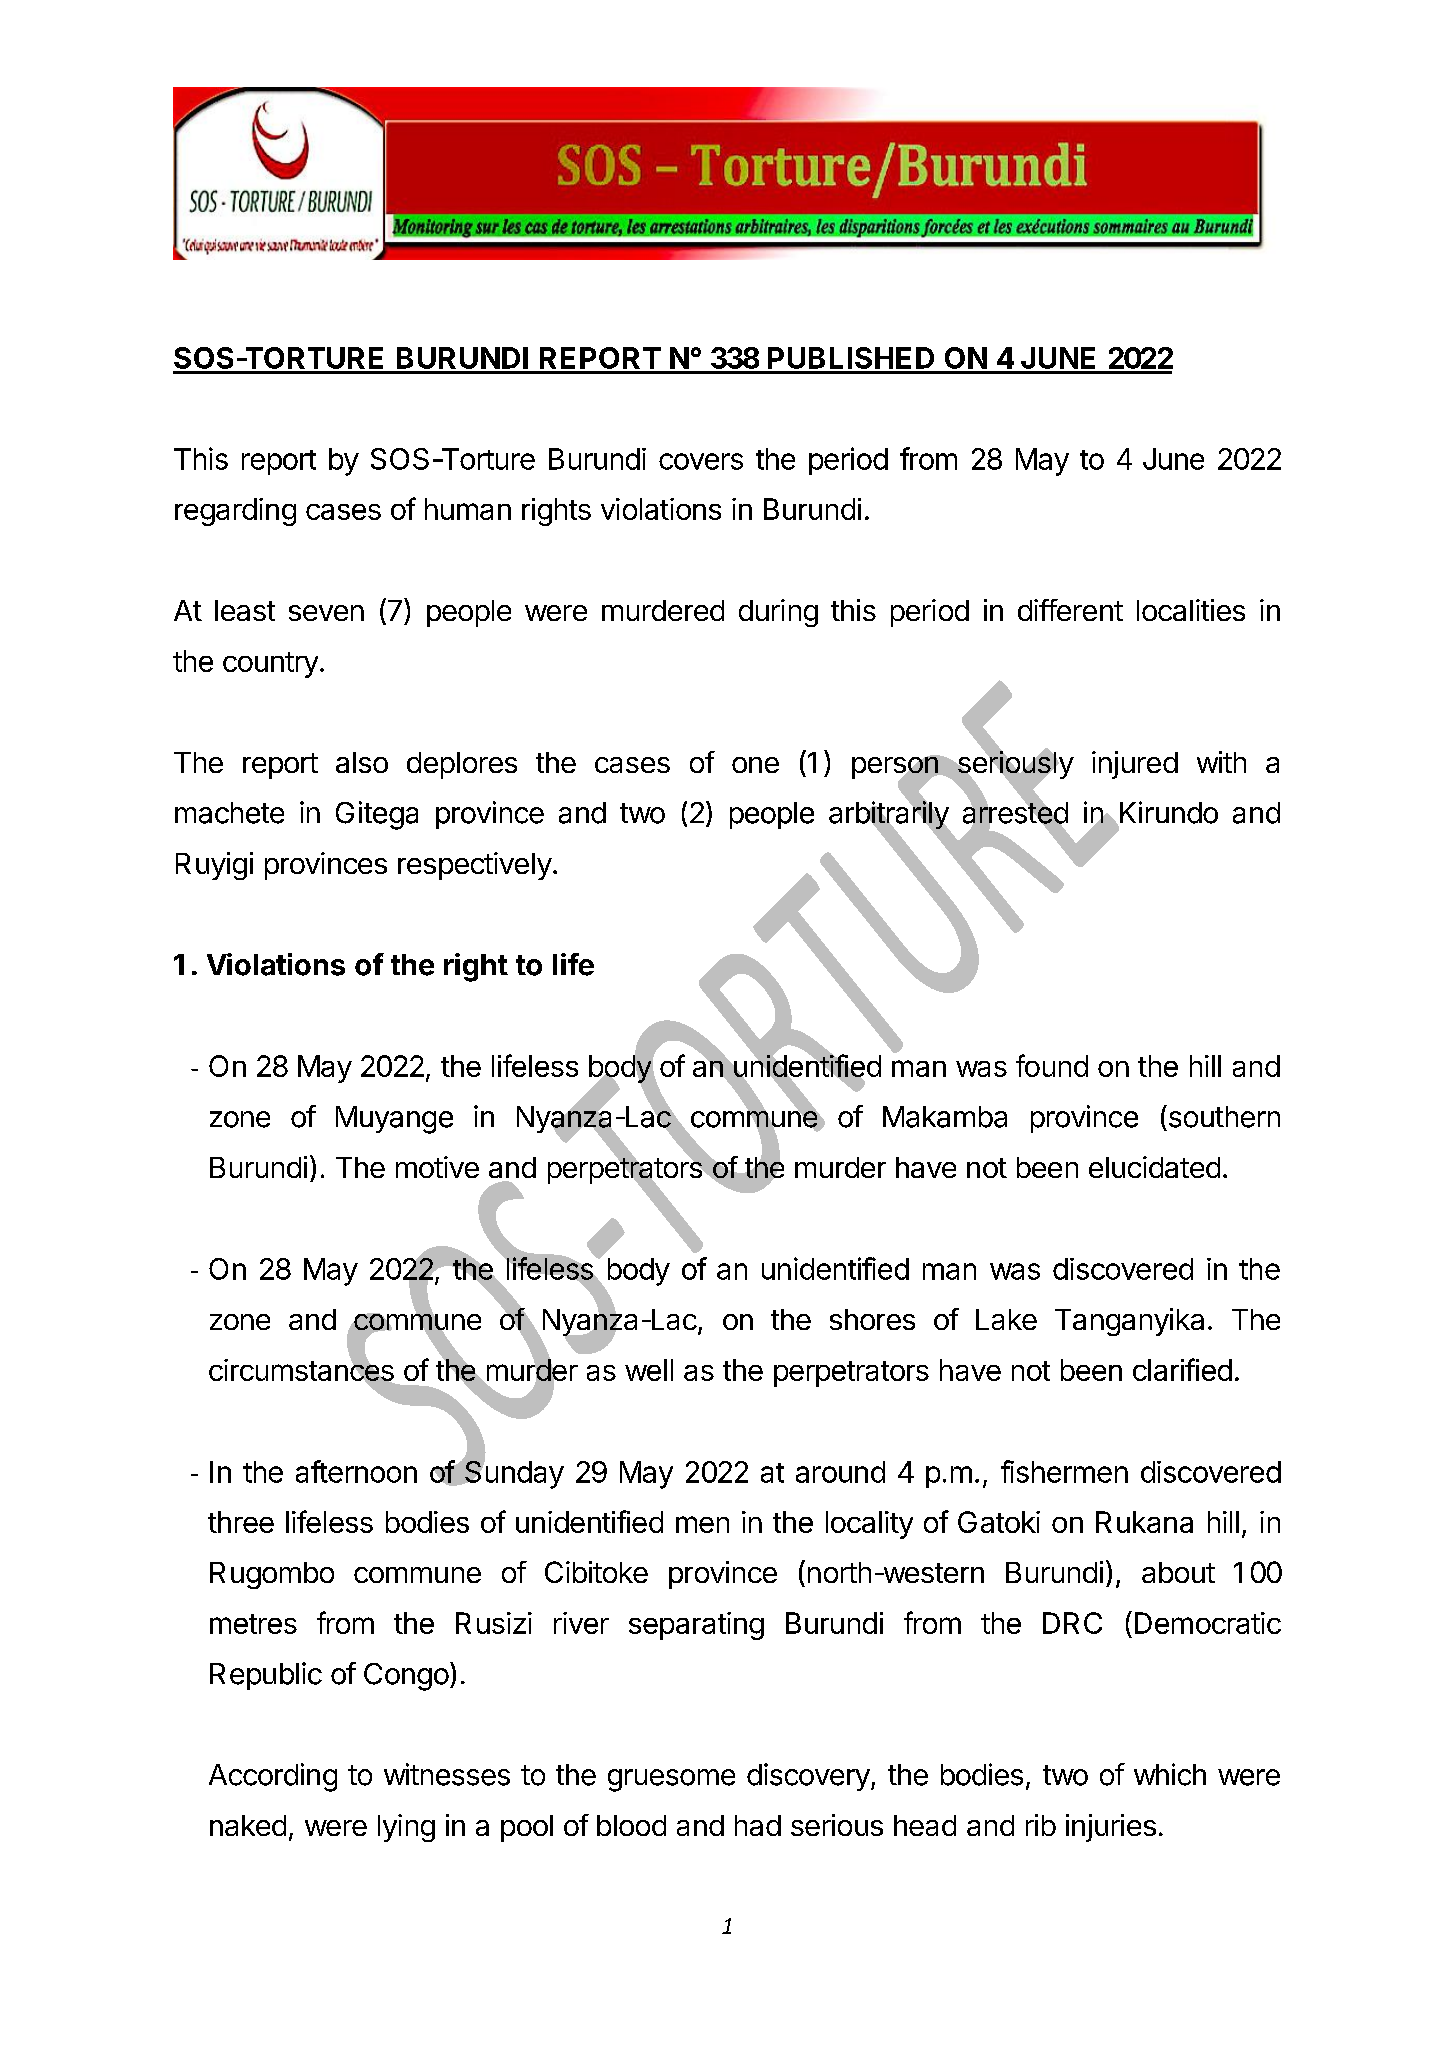 The image size is (1455, 2056). Describe the element at coordinates (235, 512) in the page. I see `regarding` at that location.
